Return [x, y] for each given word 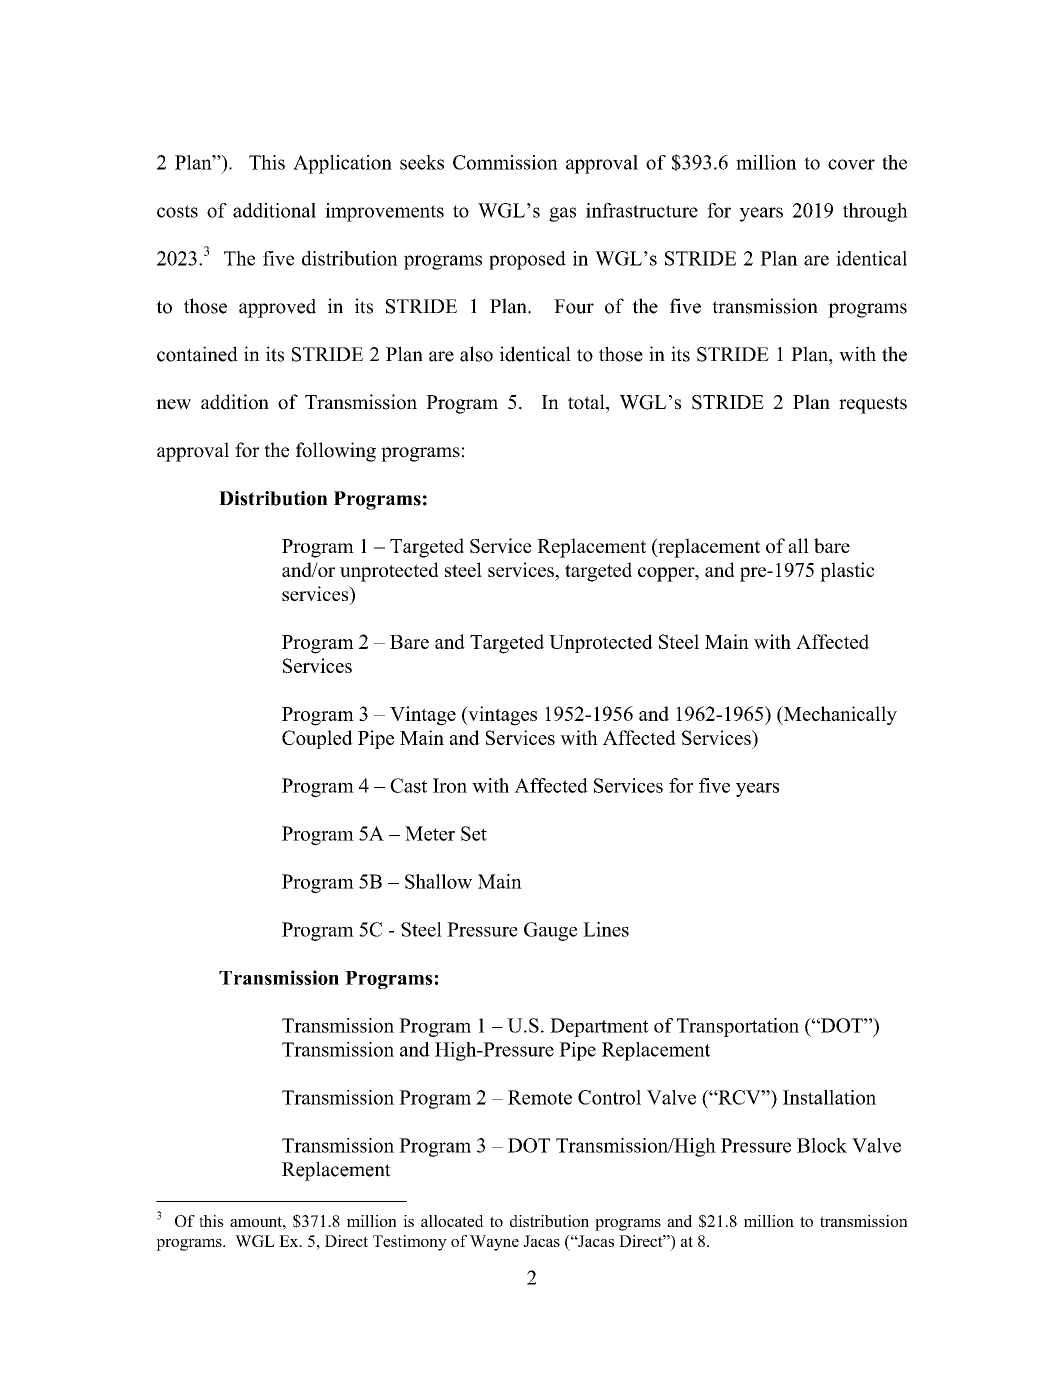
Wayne [494, 1243]
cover [851, 164]
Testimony [410, 1243]
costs [177, 211]
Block [822, 1145]
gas [562, 214]
